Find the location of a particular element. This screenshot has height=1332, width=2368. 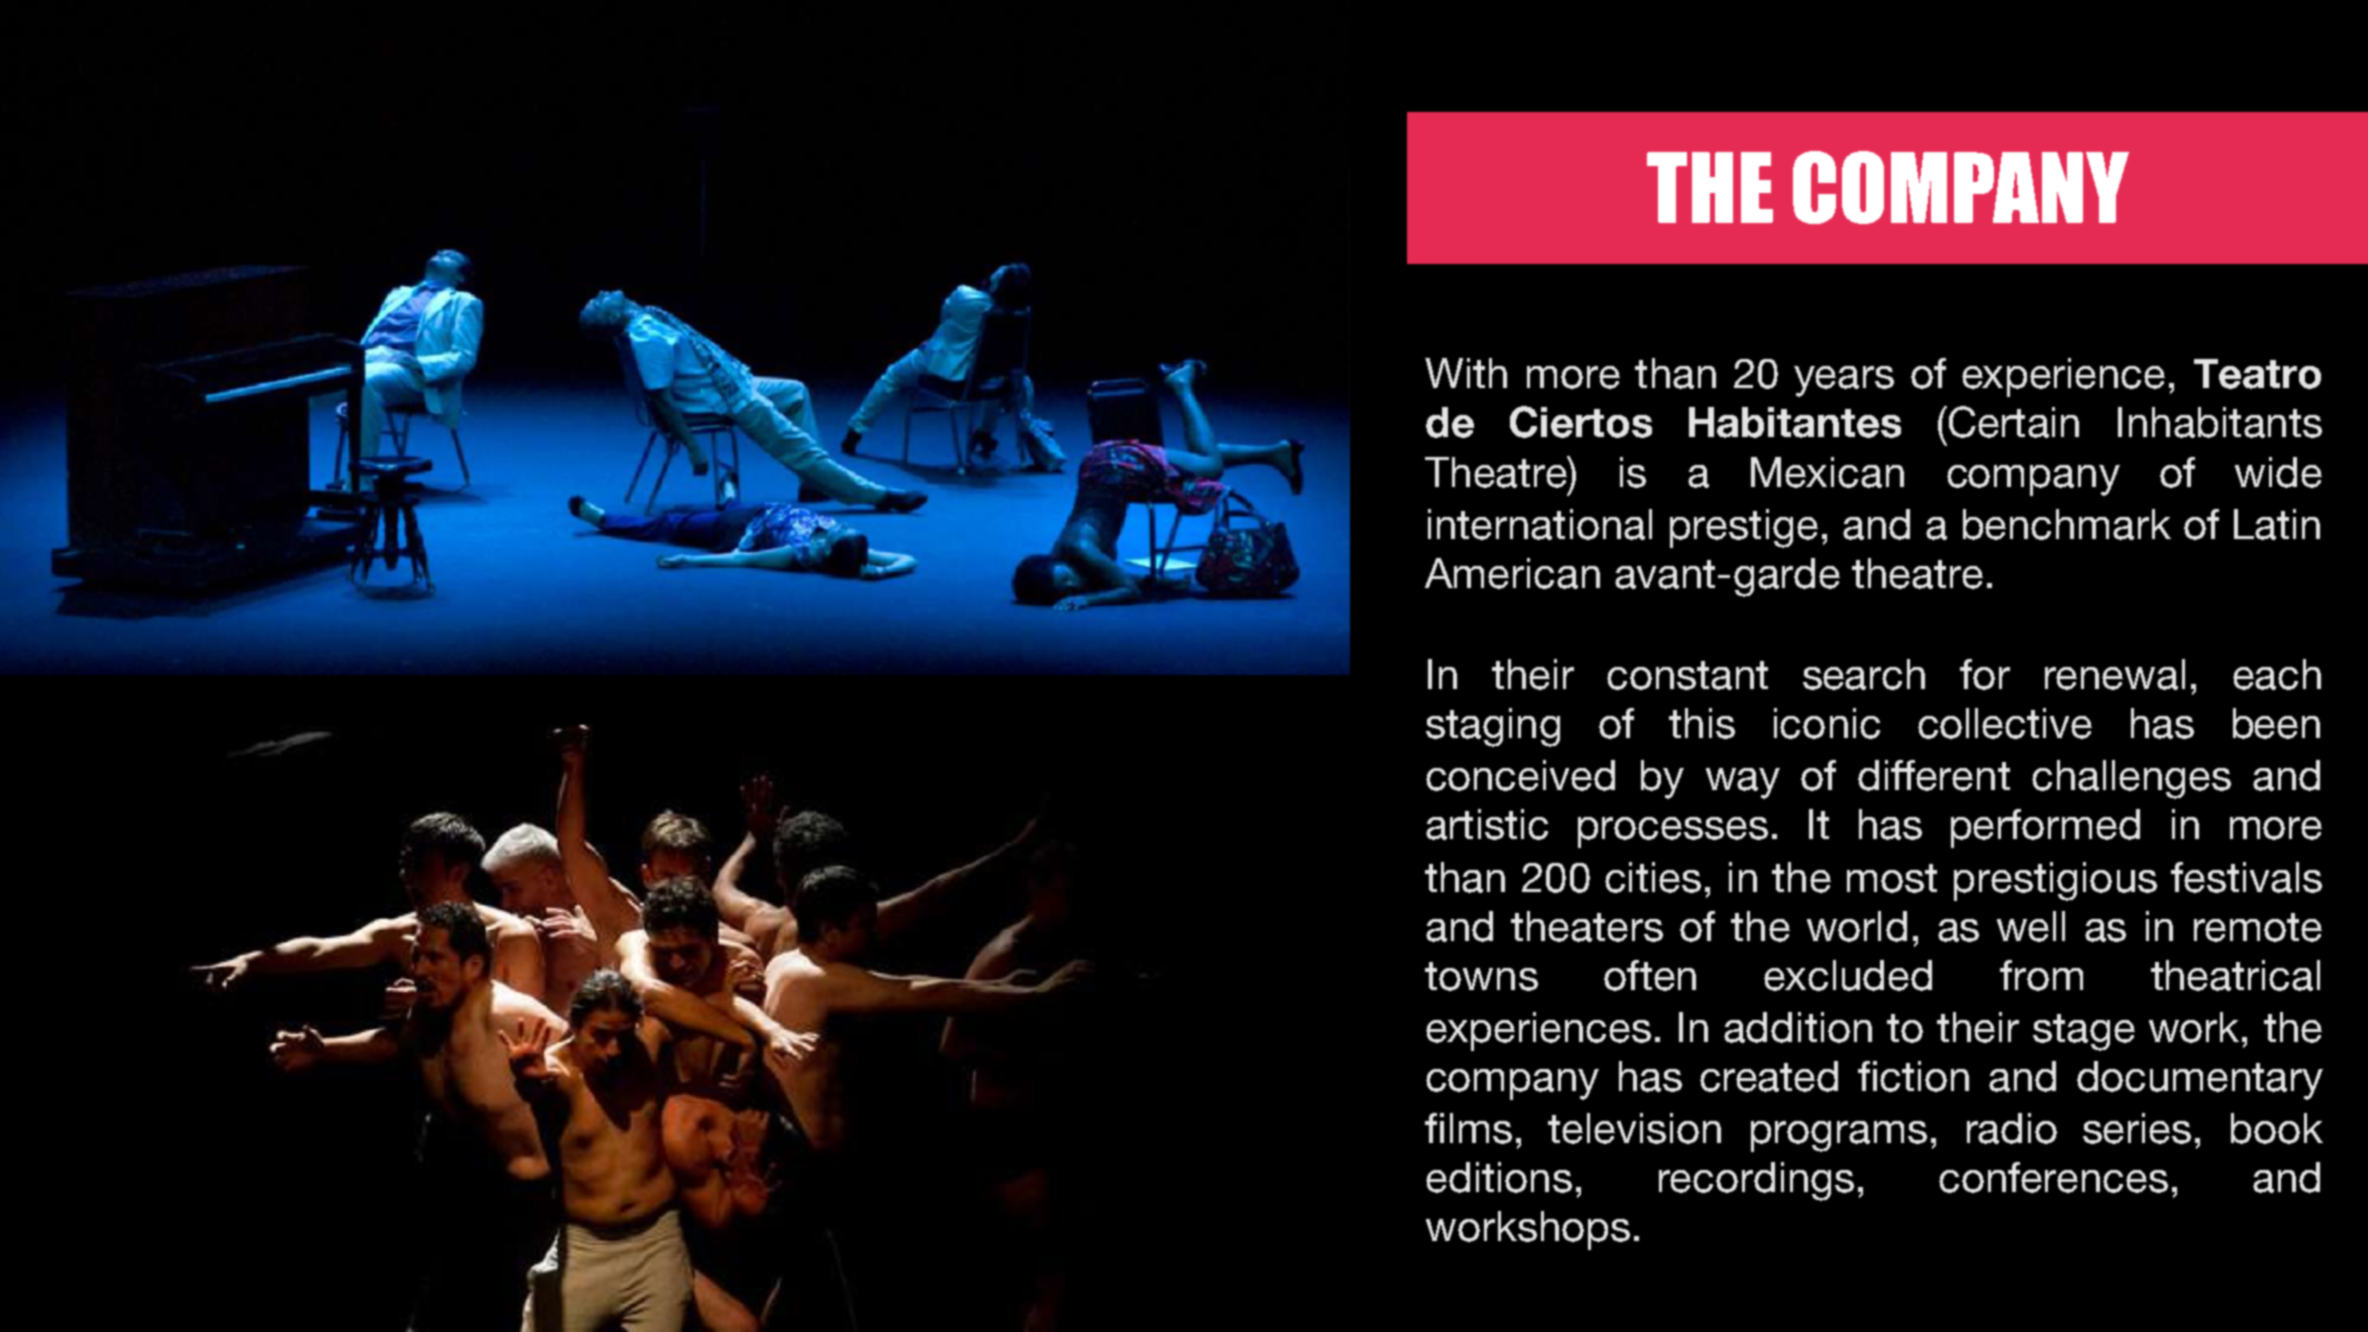

Inhabitants is located at coordinates (2220, 422).
